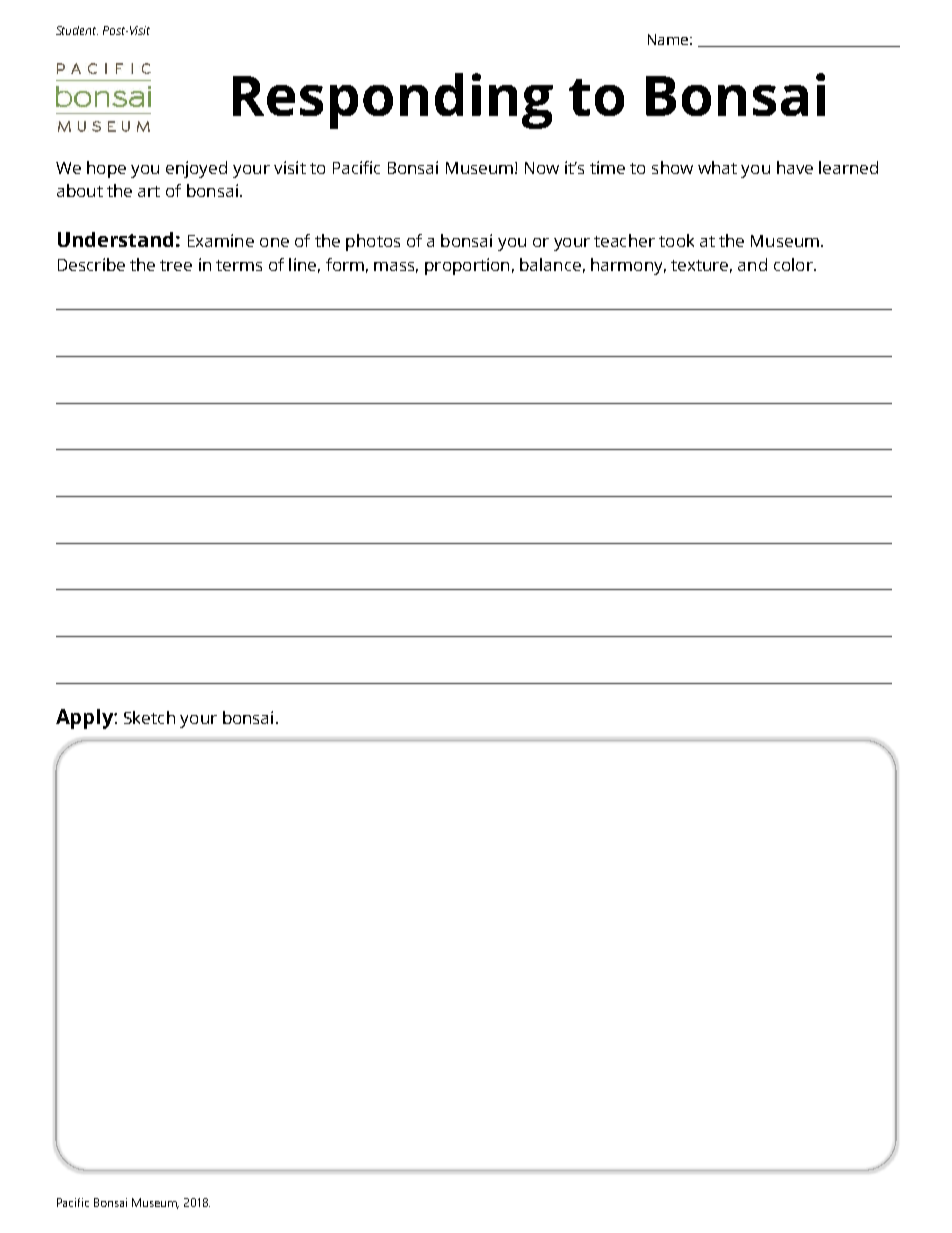 This document has width=952, height=1233. What do you see at coordinates (794, 264) in the document?
I see `color` at bounding box center [794, 264].
